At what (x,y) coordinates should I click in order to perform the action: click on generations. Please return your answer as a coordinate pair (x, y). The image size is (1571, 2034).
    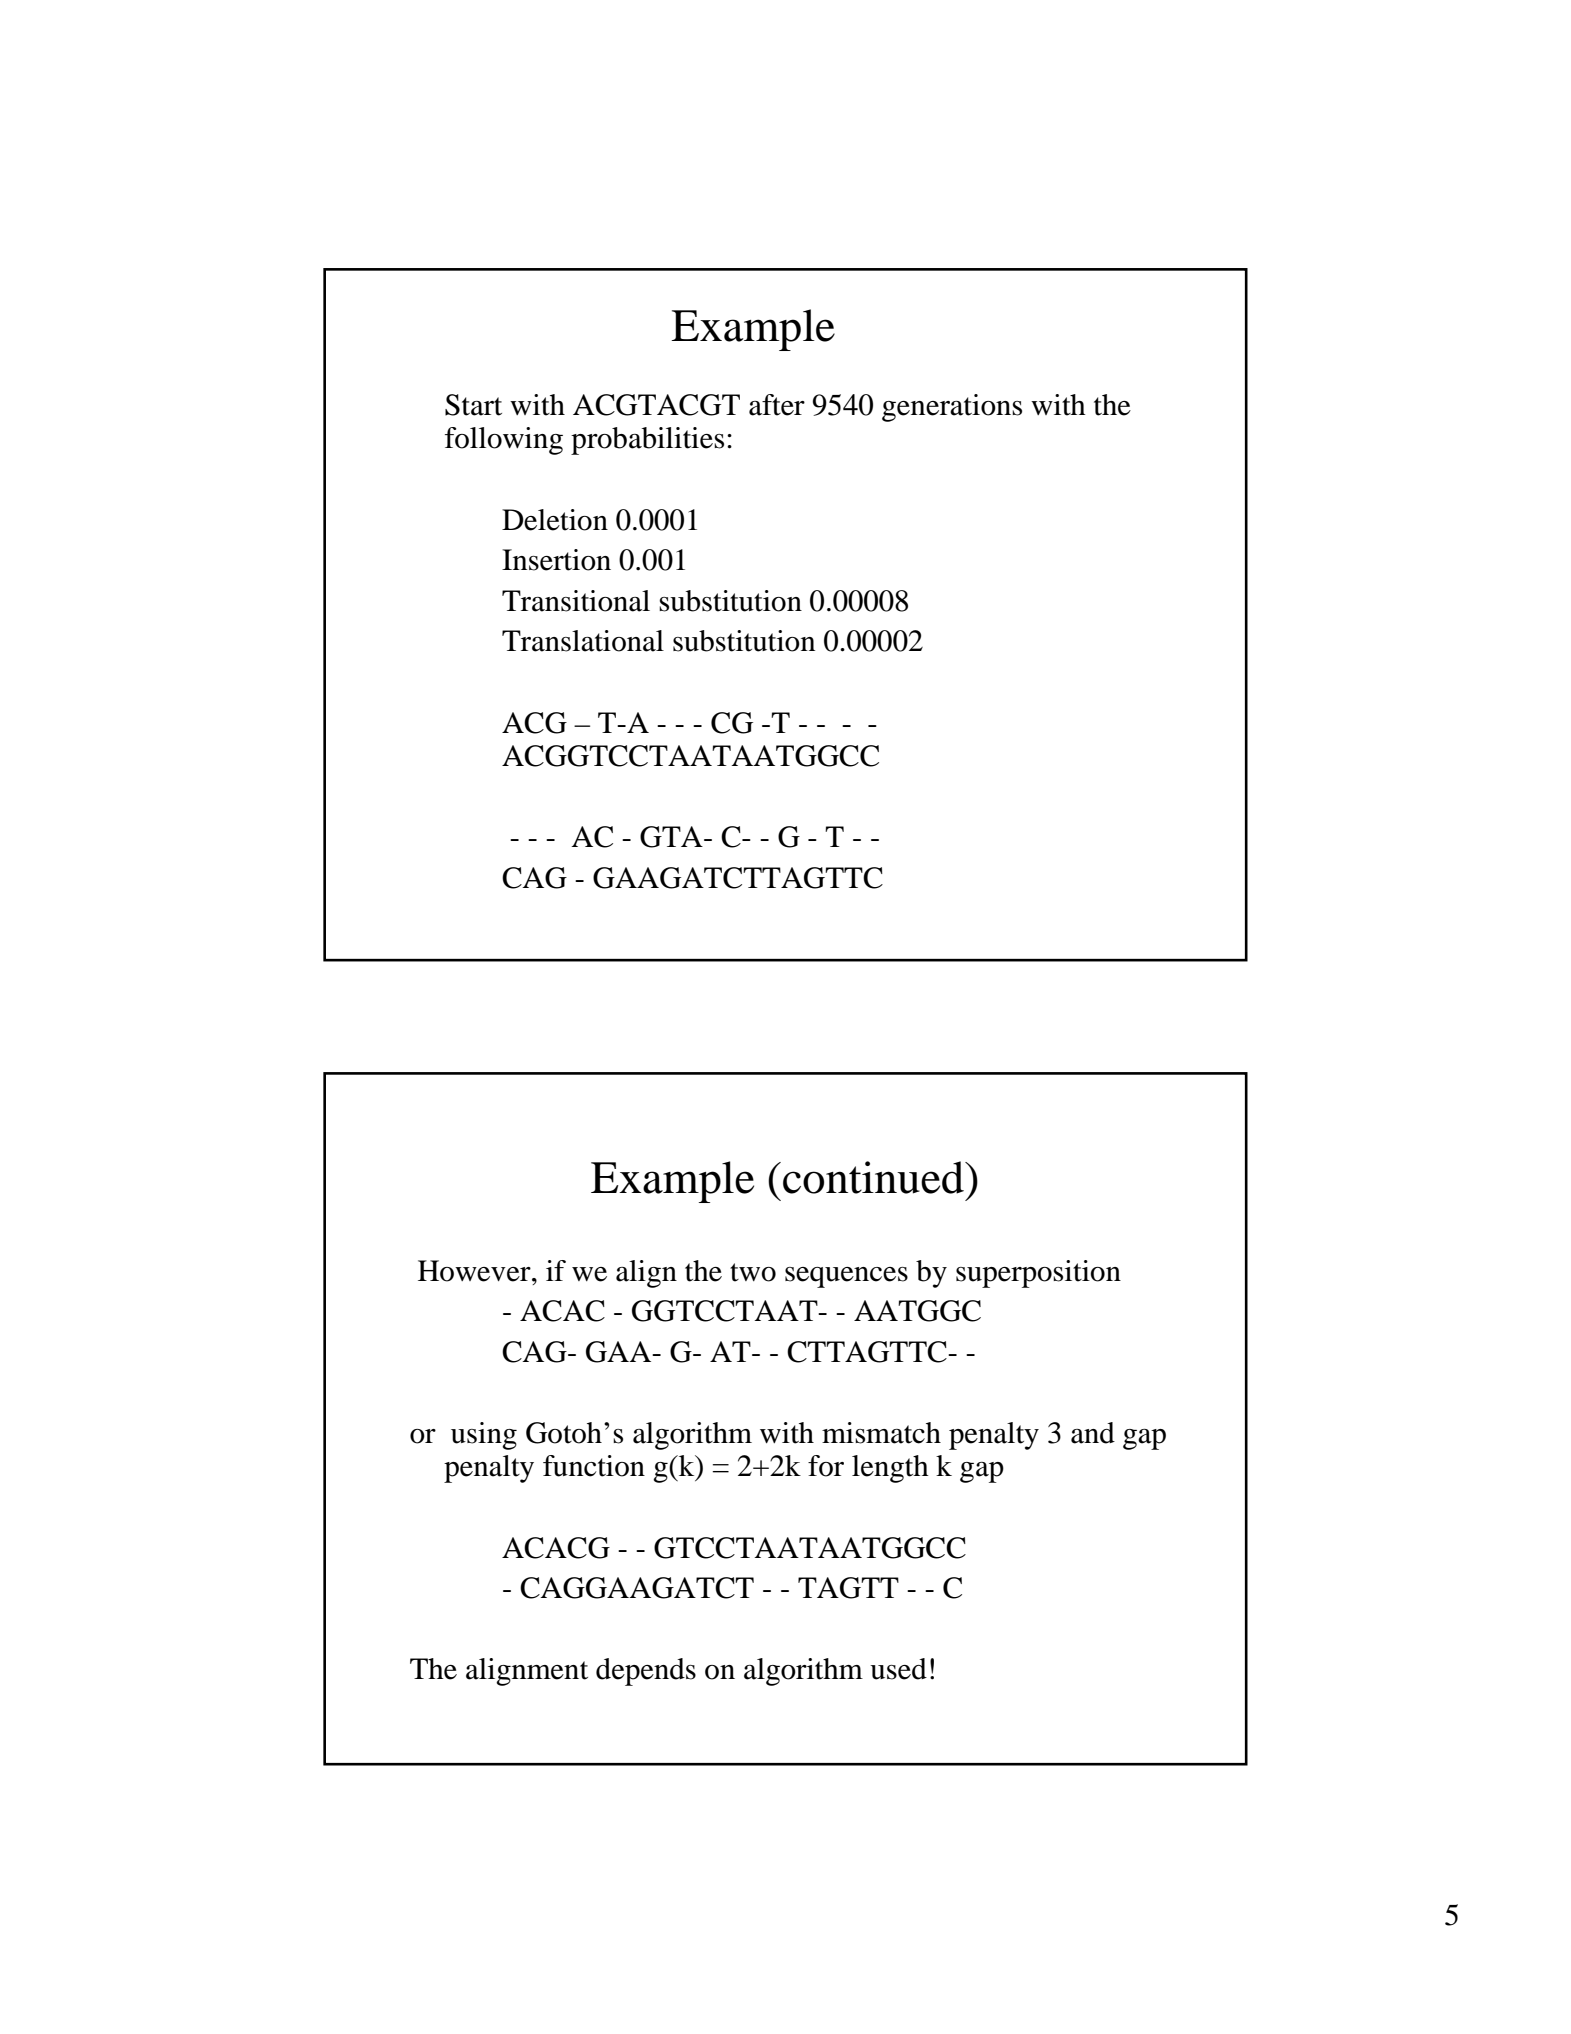
    Looking at the image, I should click on (952, 408).
